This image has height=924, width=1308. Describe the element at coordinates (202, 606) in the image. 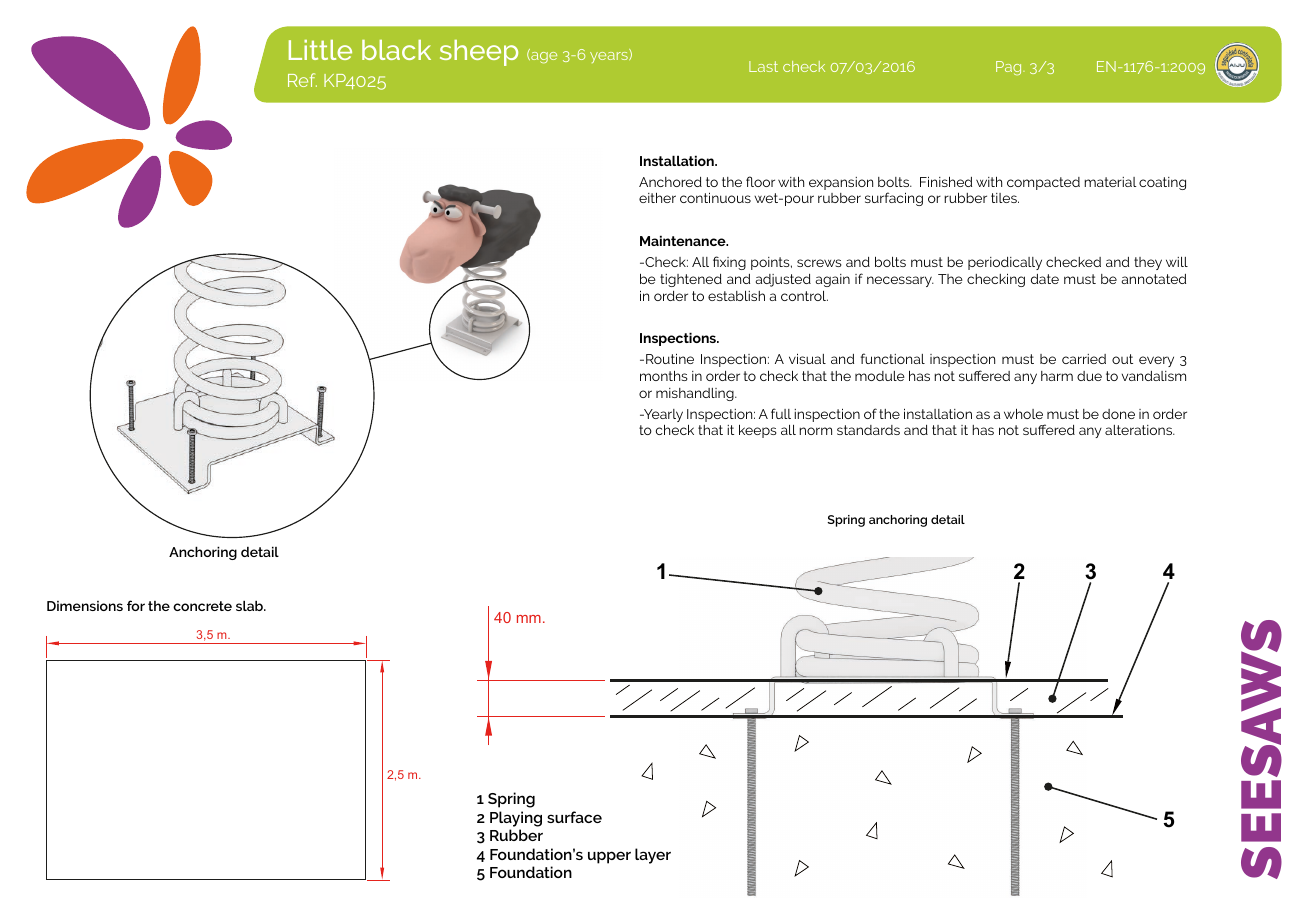

I see `concrete` at that location.
